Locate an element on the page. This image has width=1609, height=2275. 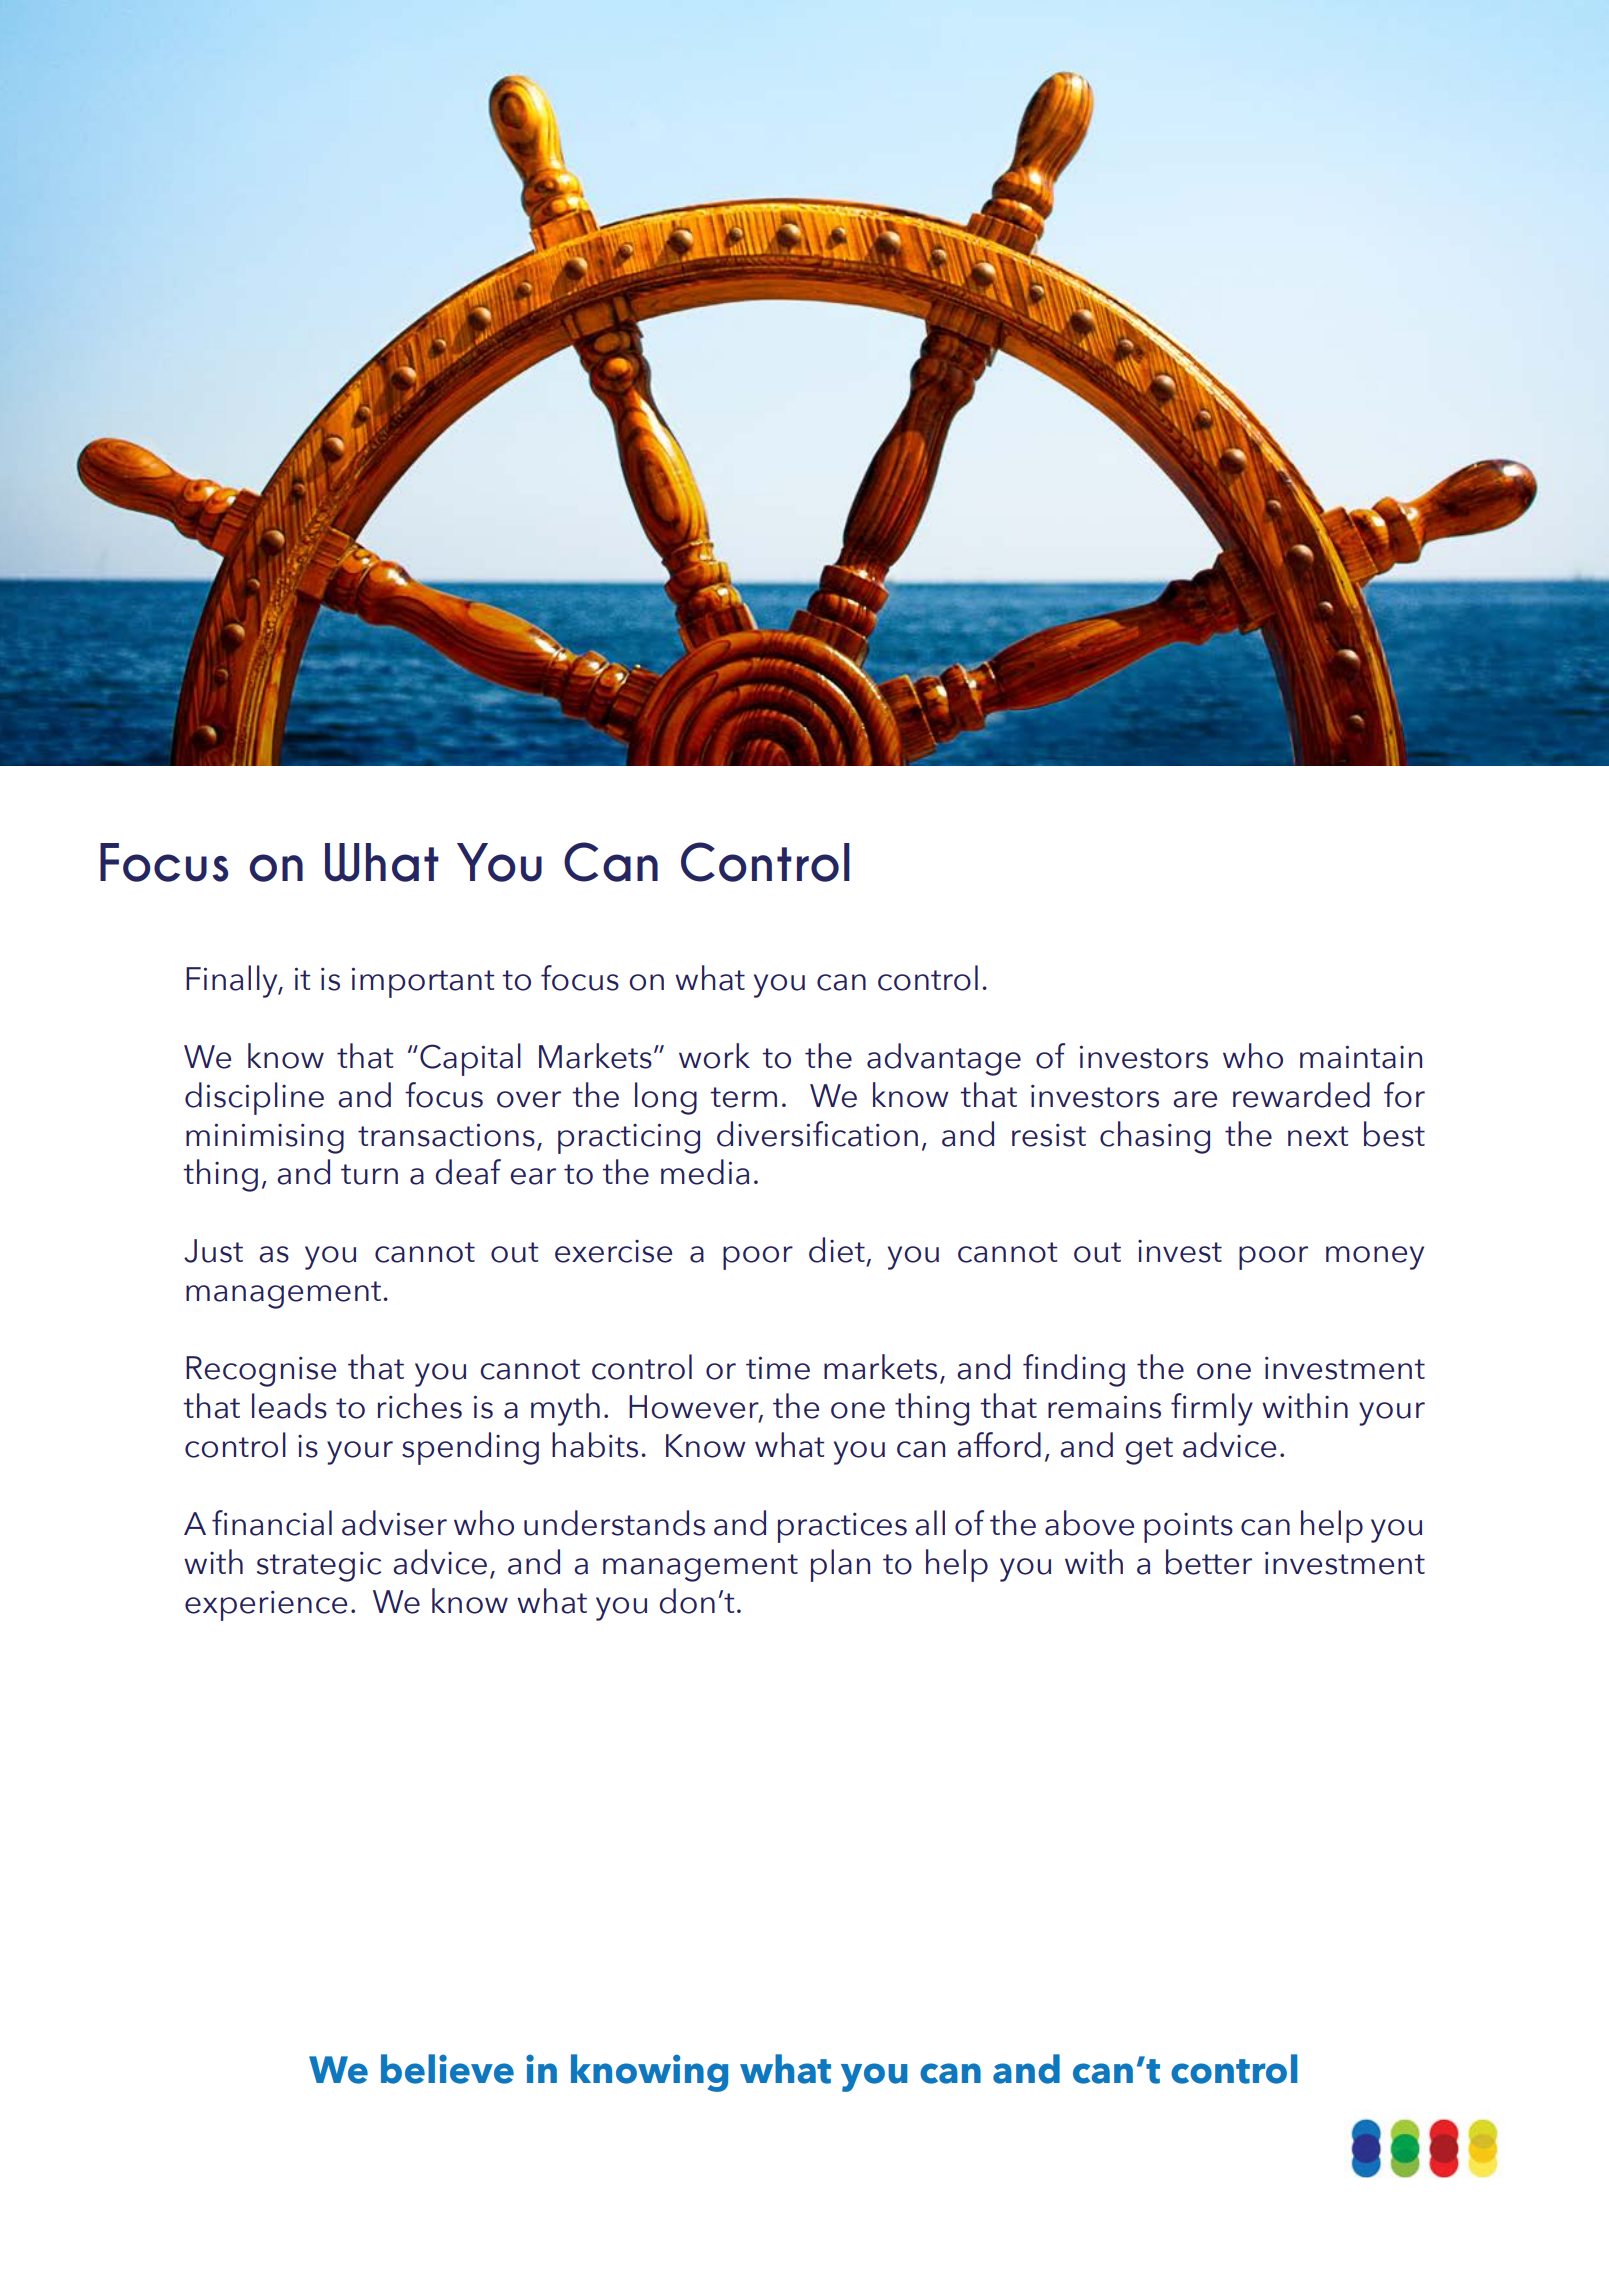
maintain is located at coordinates (1361, 1057).
